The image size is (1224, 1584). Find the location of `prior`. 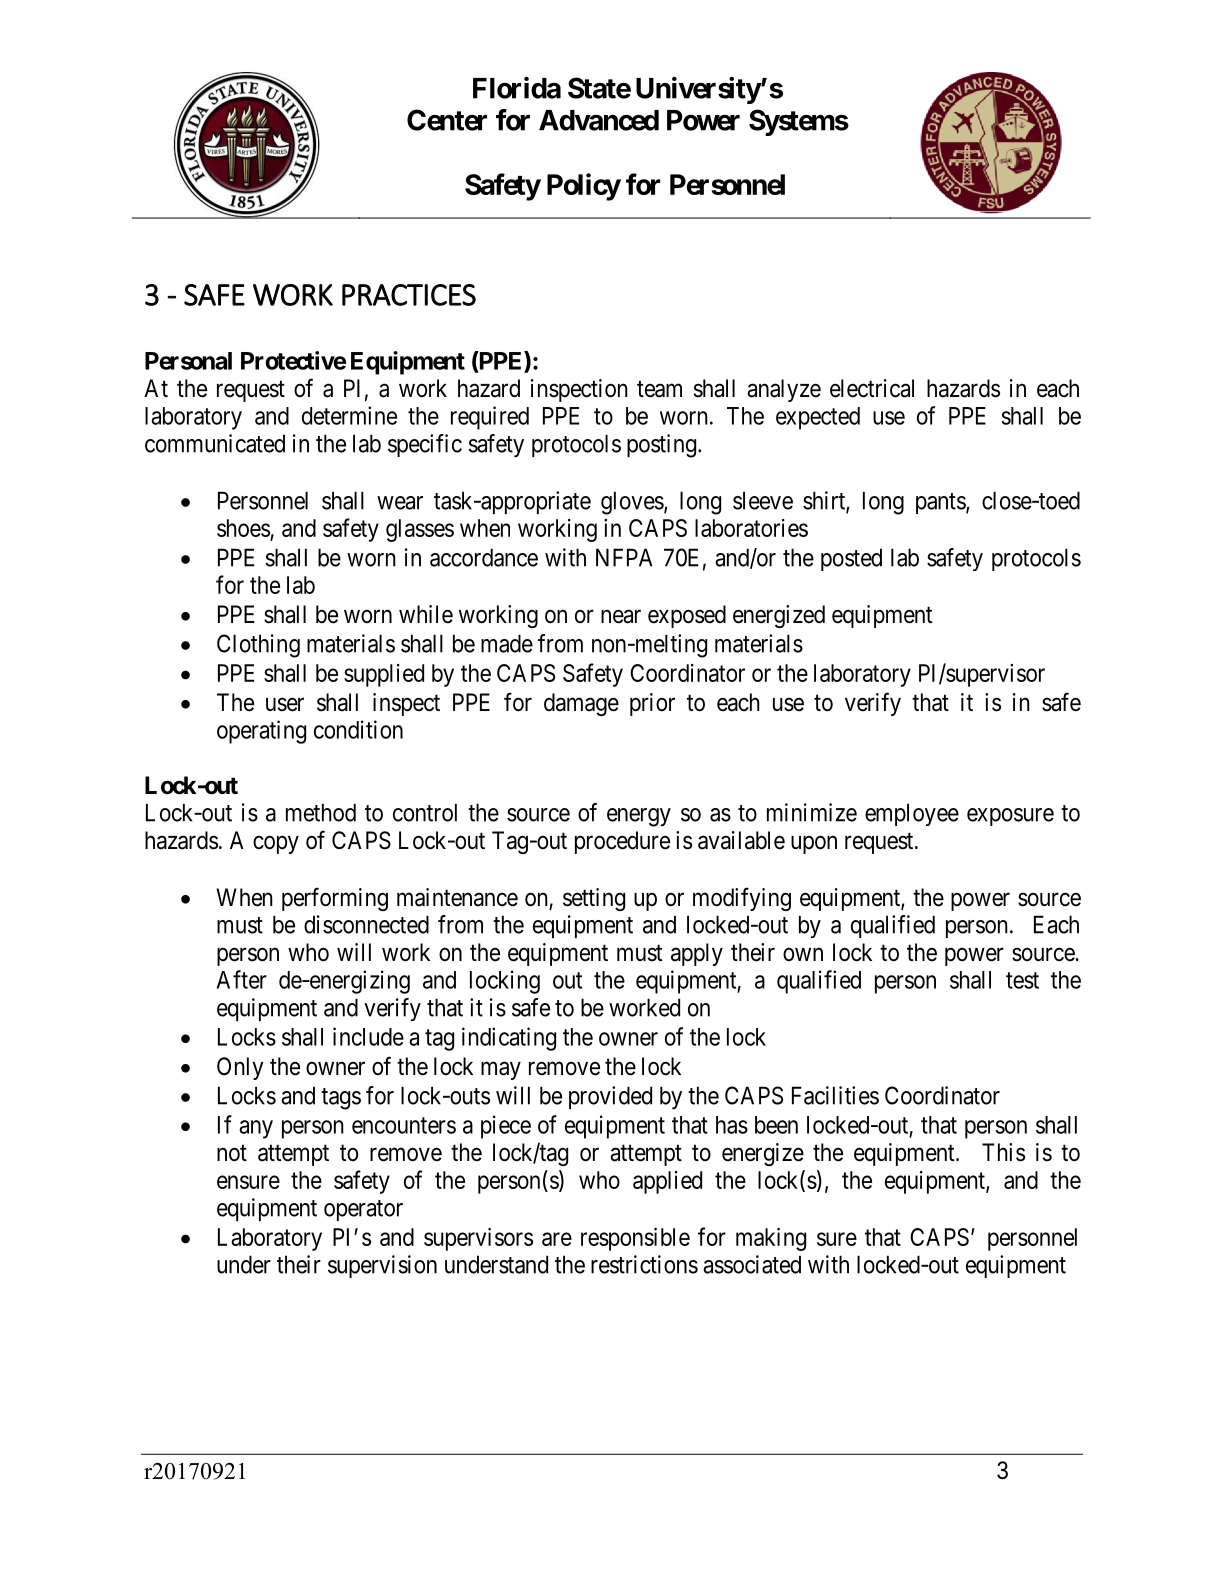

prior is located at coordinates (652, 704).
